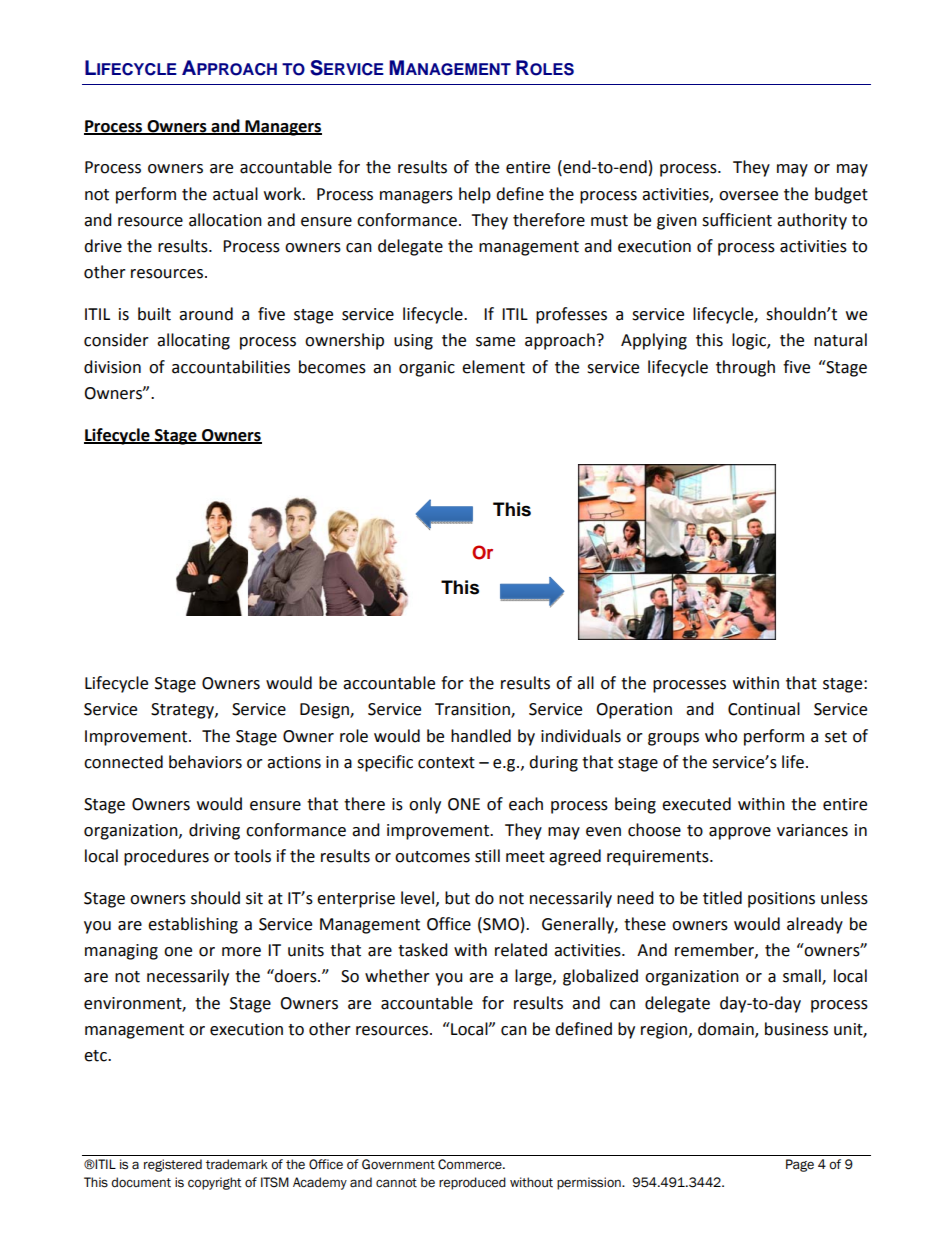 The height and width of the document is (1233, 952). What do you see at coordinates (737, 220) in the document?
I see `sufficient` at bounding box center [737, 220].
